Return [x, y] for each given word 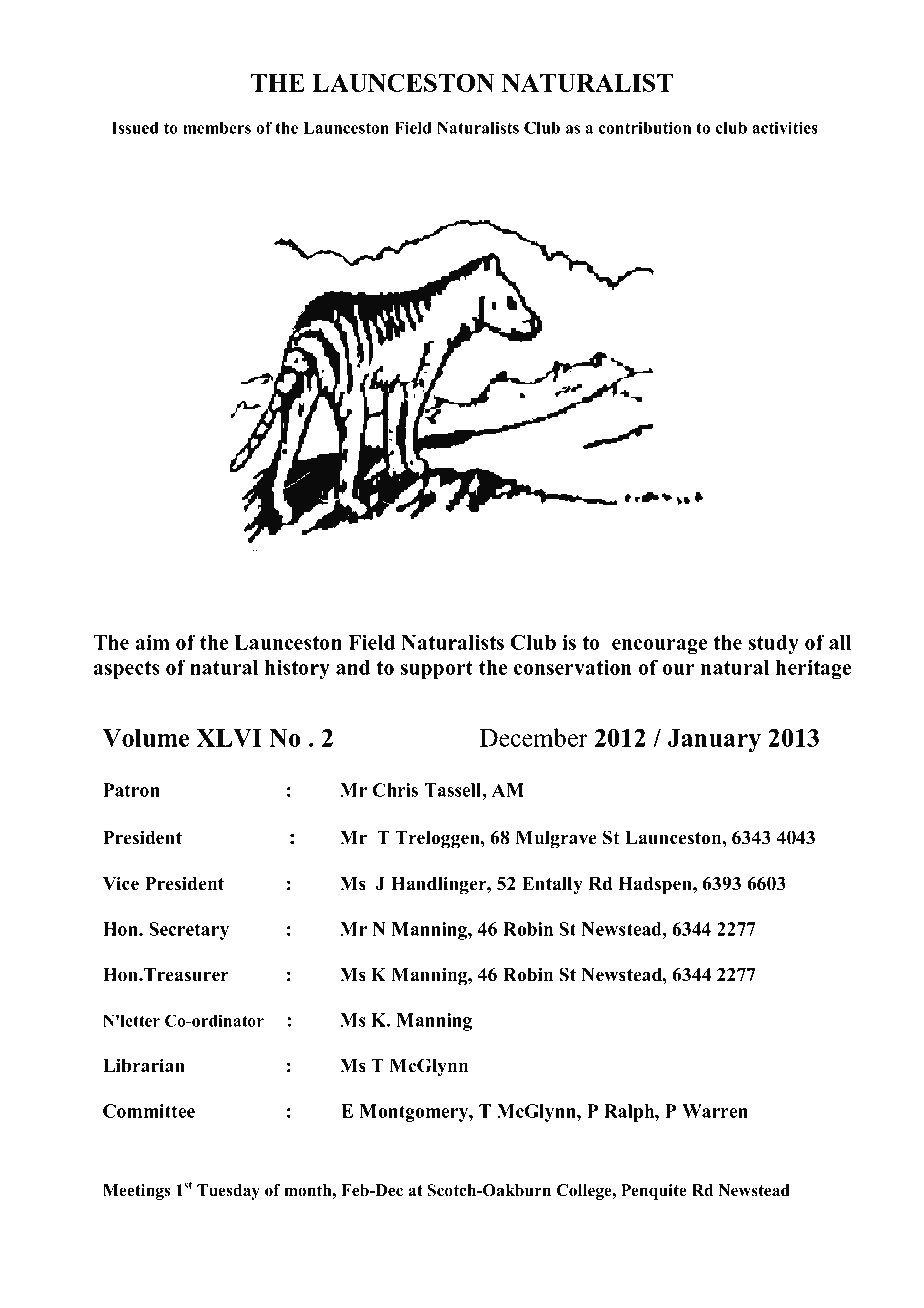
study [774, 645]
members [217, 127]
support [437, 670]
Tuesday [228, 1192]
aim [153, 642]
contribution [645, 127]
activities [785, 127]
